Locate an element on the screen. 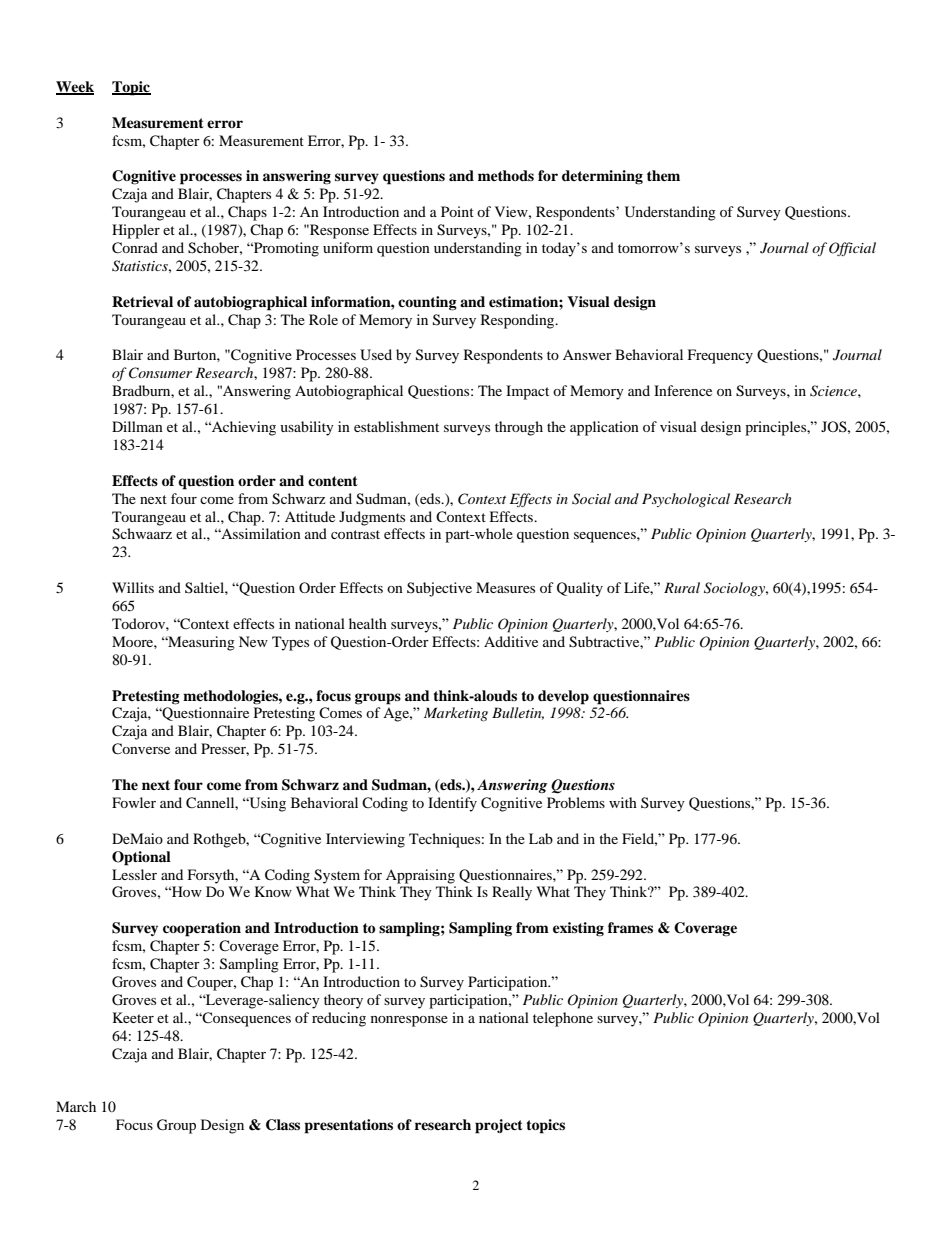 The image size is (952, 1233). Week is located at coordinates (75, 88).
